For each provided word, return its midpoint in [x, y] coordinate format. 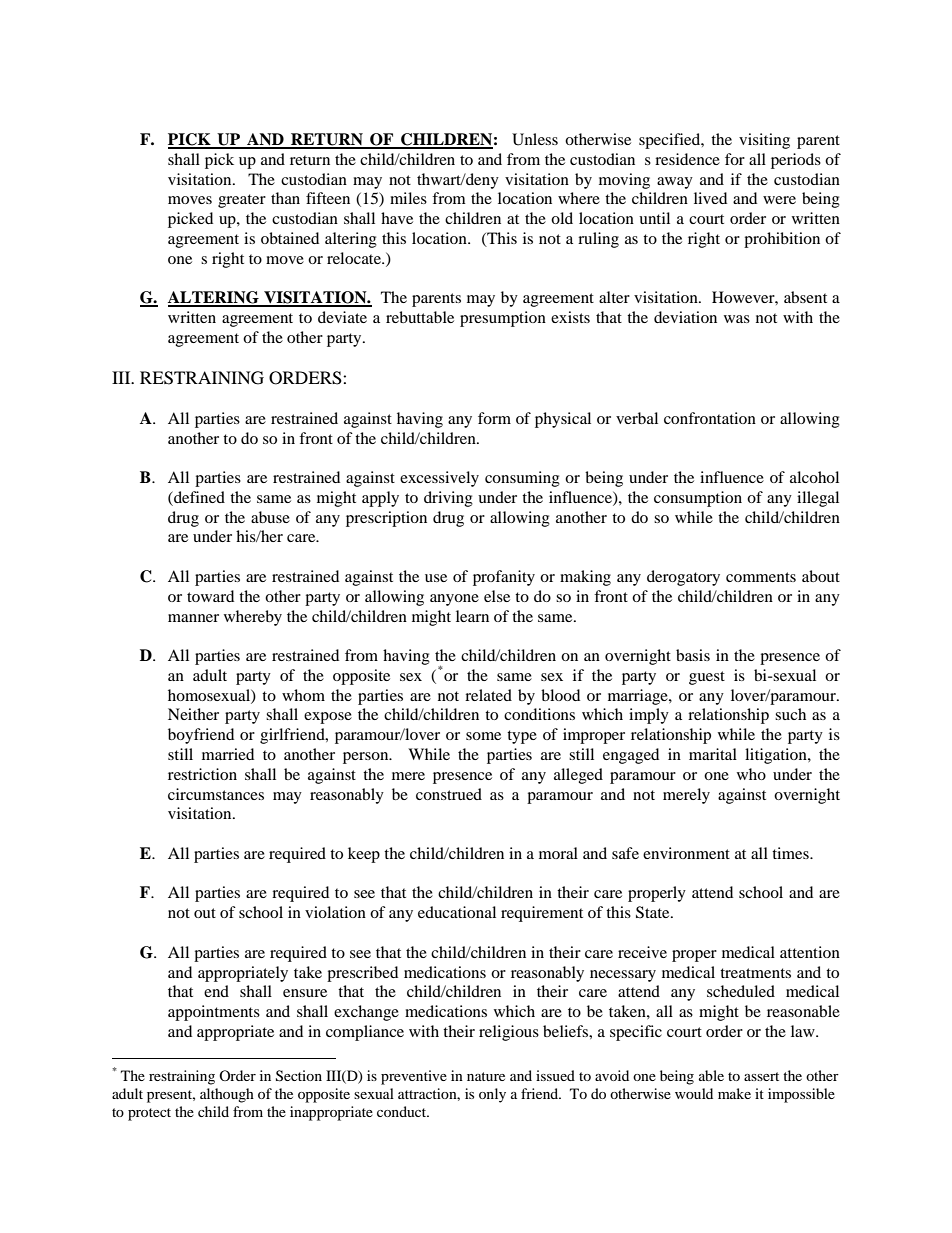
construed [449, 794]
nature [486, 1076]
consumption [698, 499]
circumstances [216, 794]
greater [242, 201]
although [227, 1095]
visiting [764, 141]
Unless [535, 139]
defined [198, 497]
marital [713, 754]
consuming [522, 479]
